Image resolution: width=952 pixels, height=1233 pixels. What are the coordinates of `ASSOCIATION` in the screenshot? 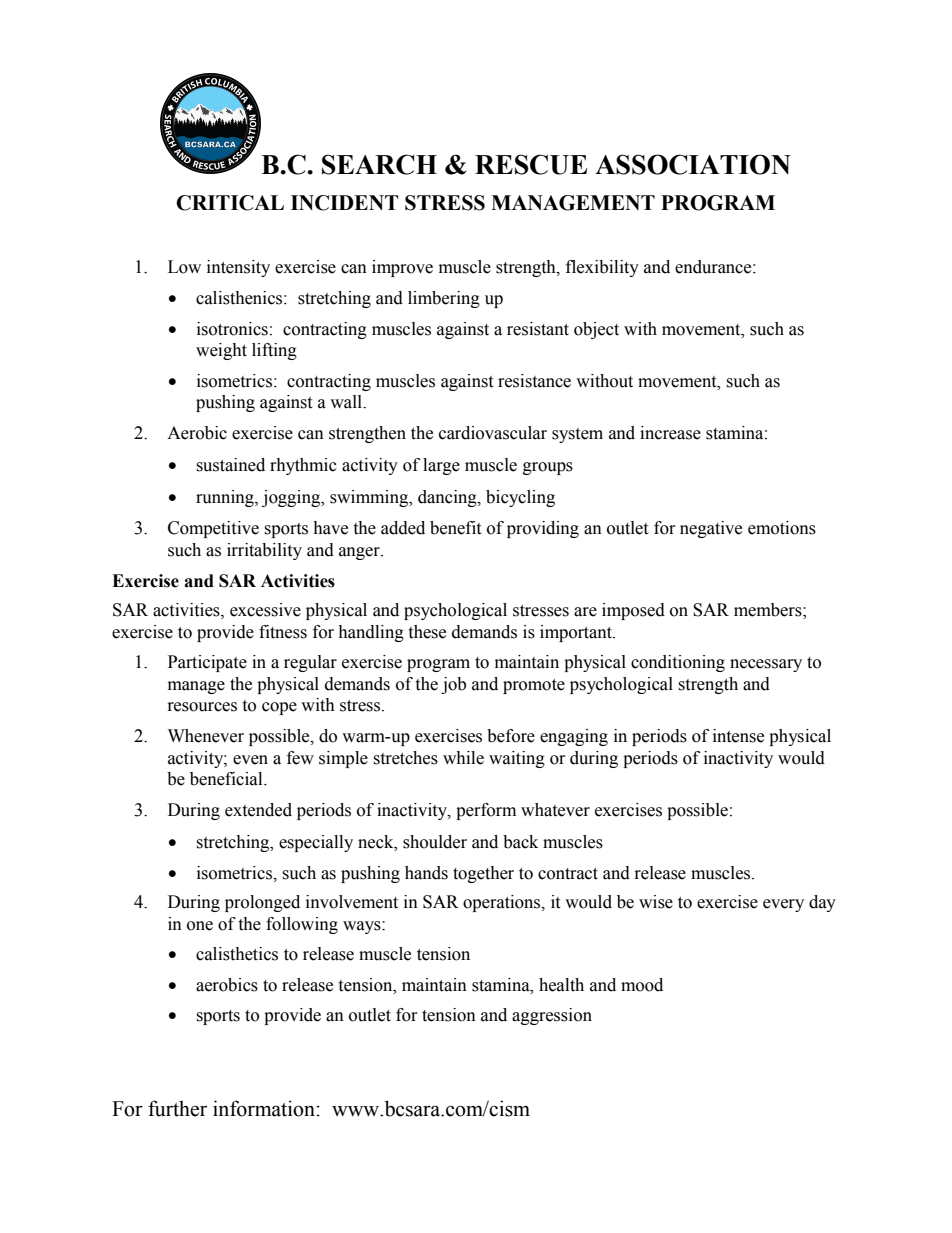 It's located at (693, 164).
